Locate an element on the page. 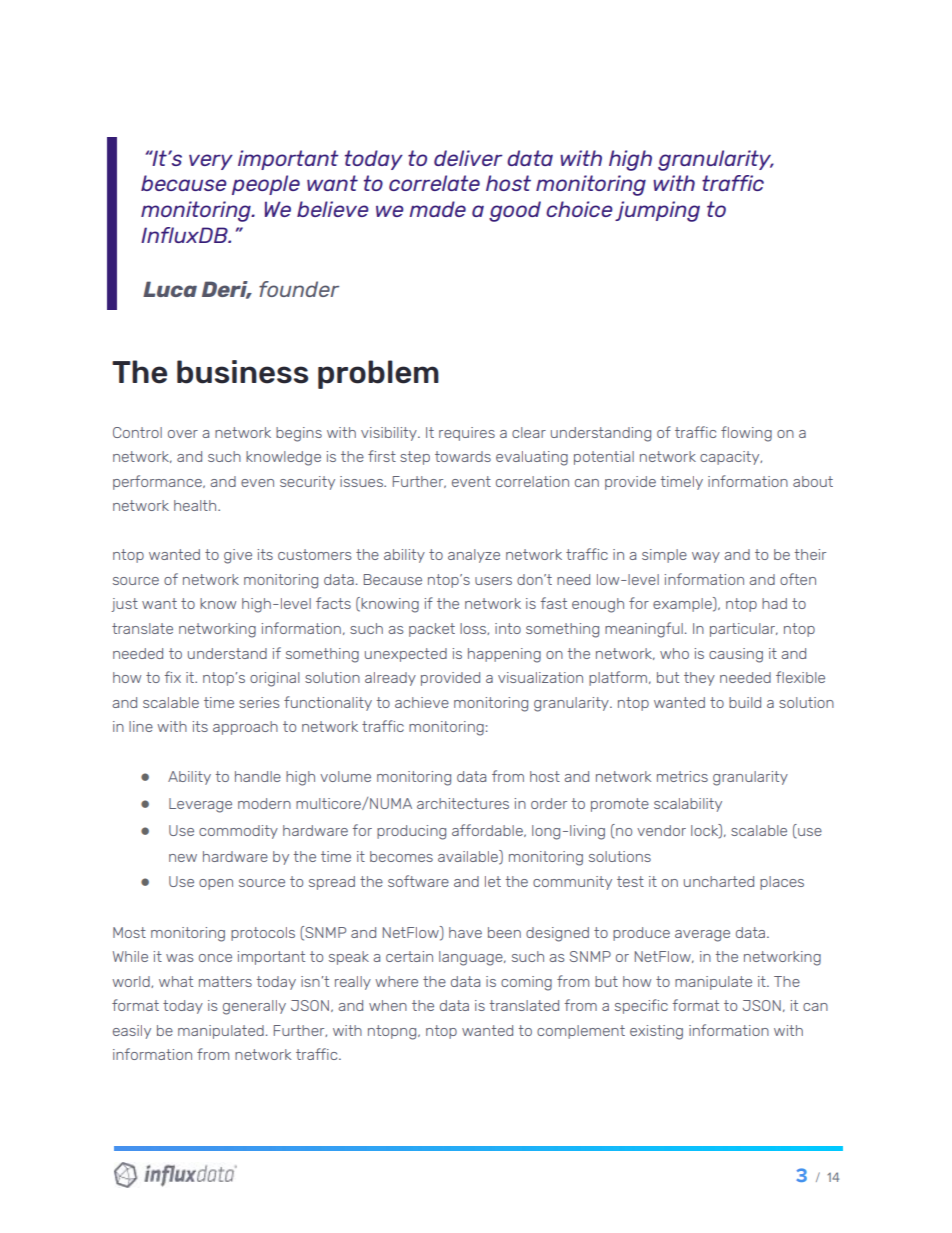 This image has height=1233, width=952. jumping is located at coordinates (657, 211).
